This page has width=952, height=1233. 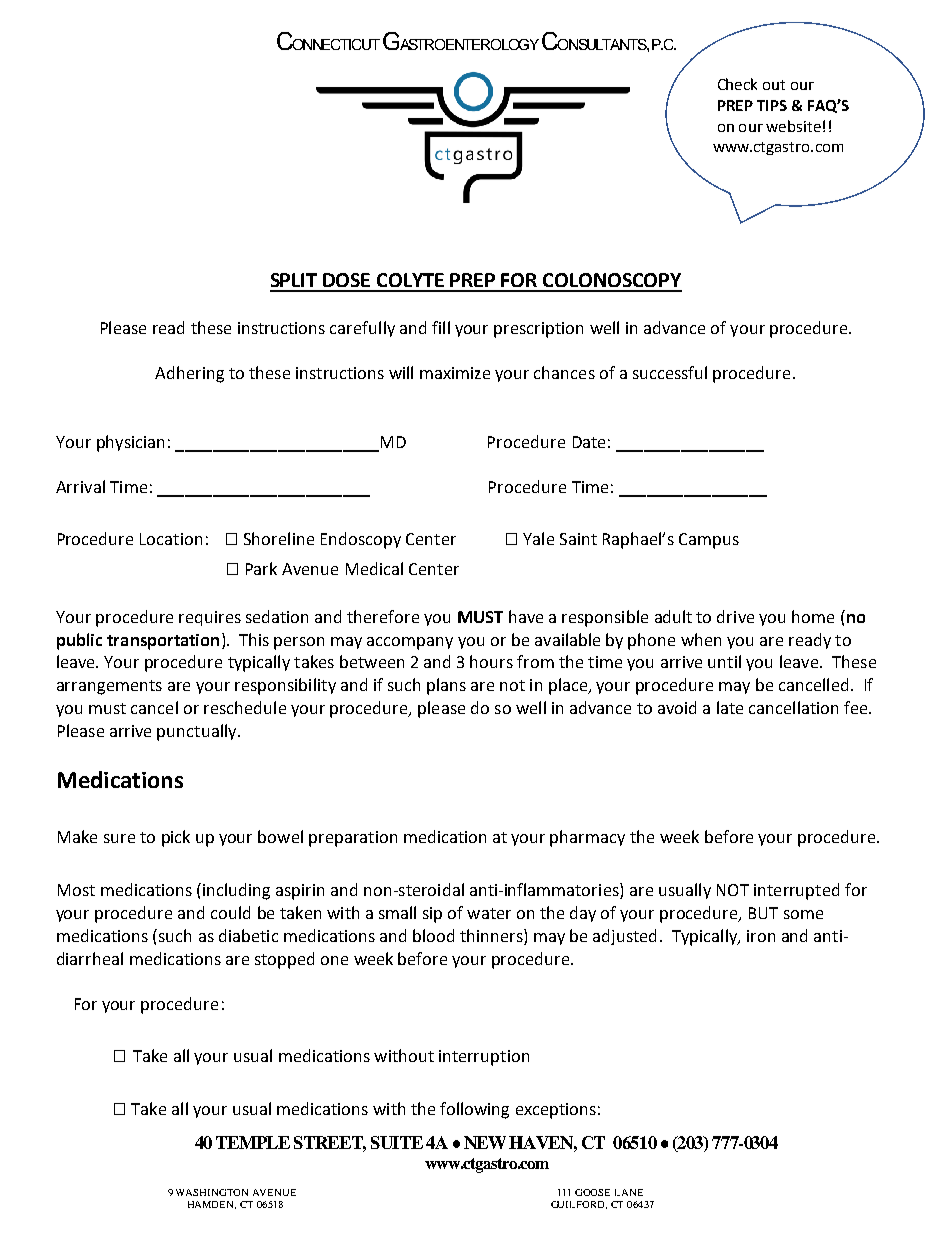 What do you see at coordinates (772, 105) in the page?
I see `TIPS` at bounding box center [772, 105].
